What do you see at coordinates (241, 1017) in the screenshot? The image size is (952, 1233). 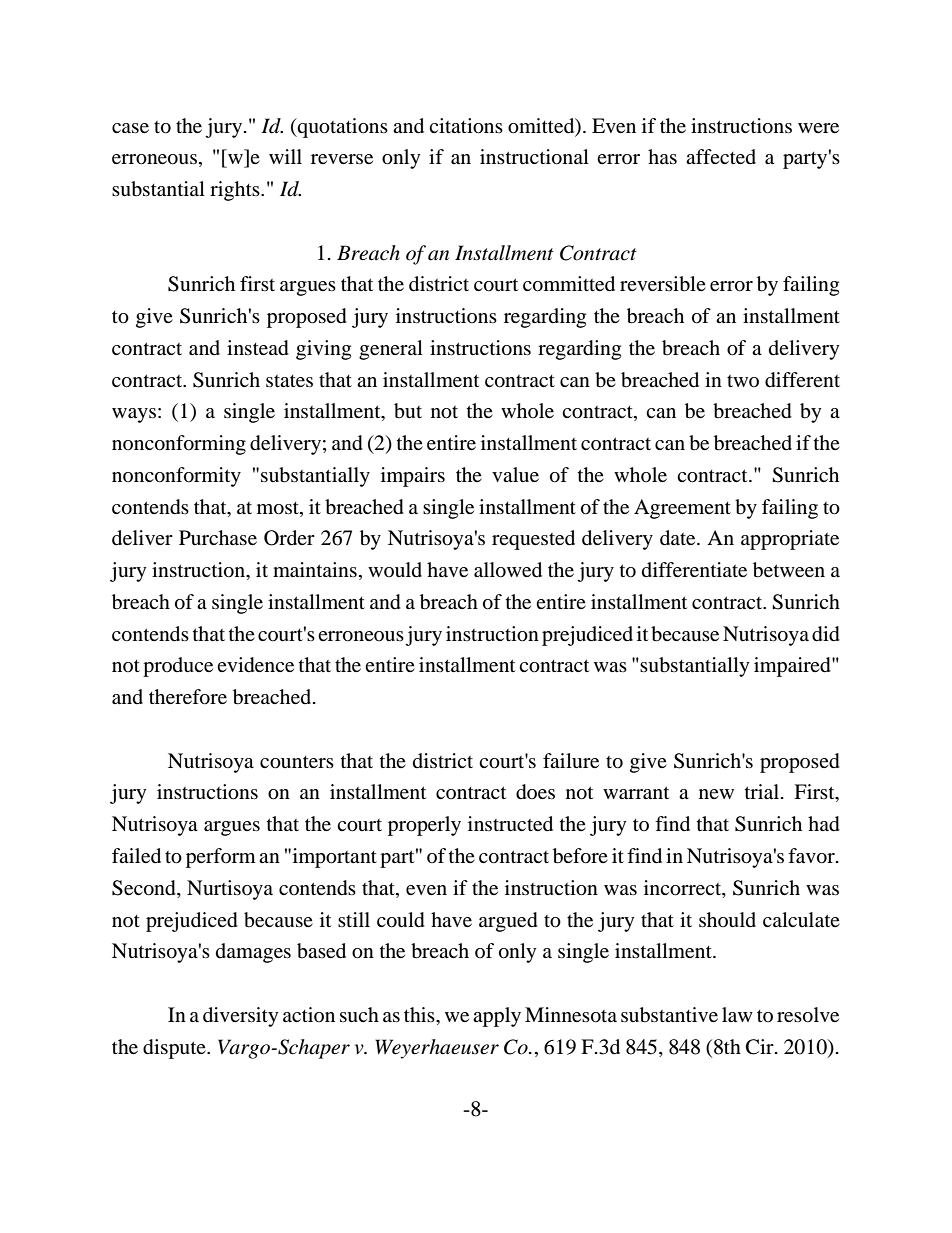 I see `diversity` at bounding box center [241, 1017].
